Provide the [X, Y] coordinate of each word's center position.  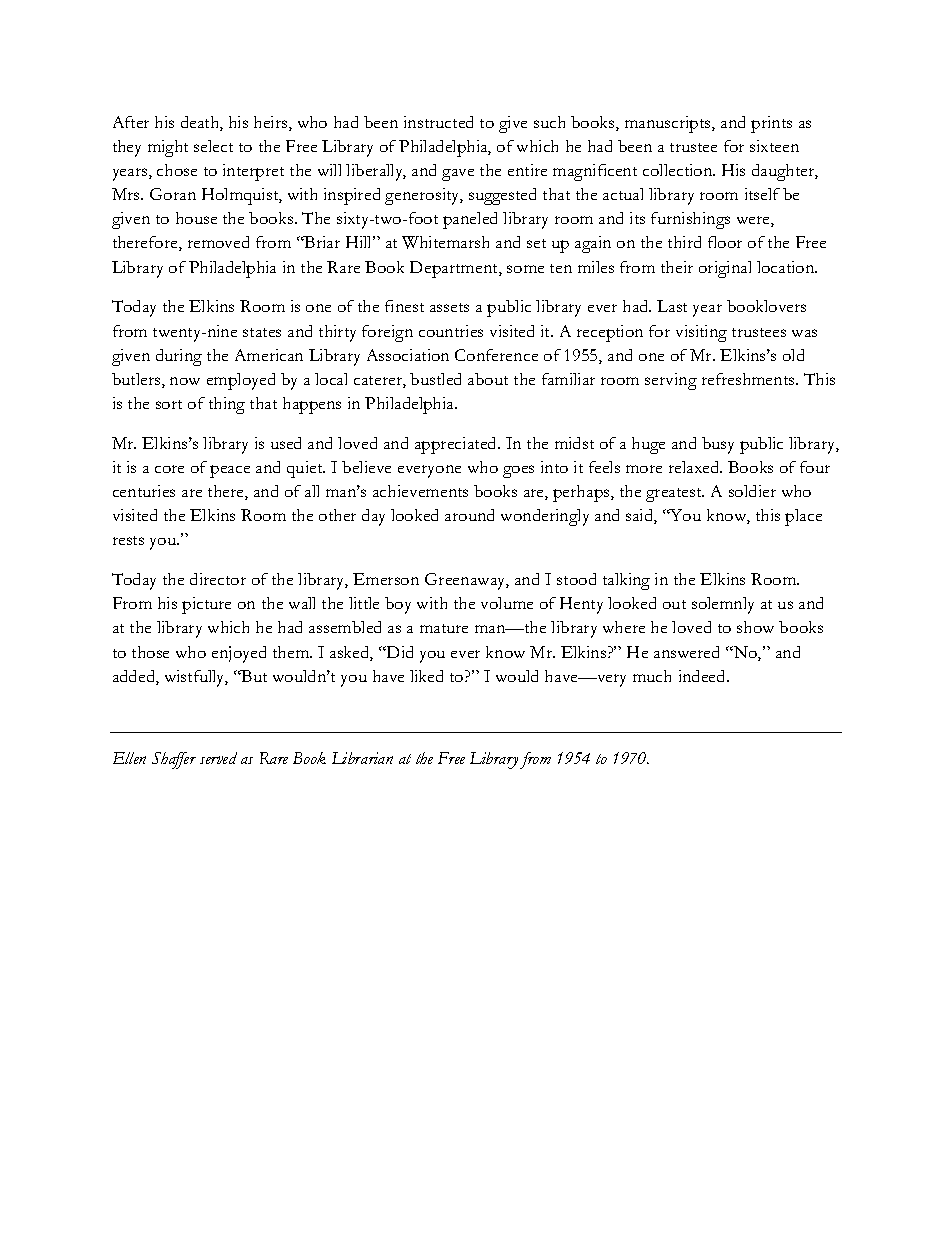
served [218, 758]
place [803, 517]
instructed [438, 122]
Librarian [362, 758]
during [179, 357]
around [469, 515]
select [213, 146]
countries [451, 331]
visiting [701, 333]
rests [128, 540]
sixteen [774, 146]
